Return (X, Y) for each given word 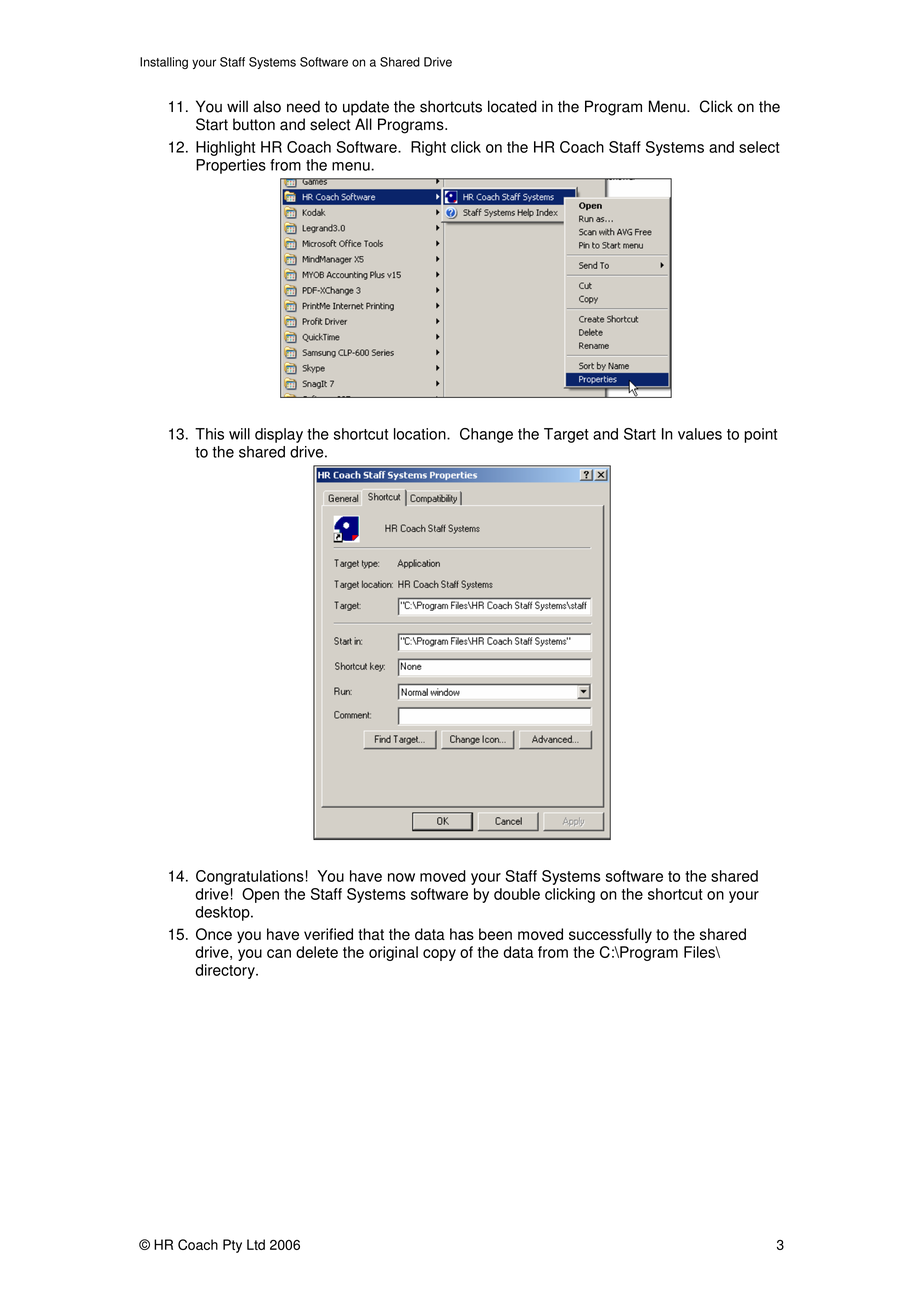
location (421, 434)
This (209, 434)
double (517, 894)
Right (428, 148)
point (760, 435)
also (267, 106)
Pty (232, 1246)
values (700, 434)
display (279, 435)
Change (486, 435)
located (512, 106)
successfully (610, 935)
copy (439, 955)
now (401, 877)
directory (226, 971)
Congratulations (250, 877)
